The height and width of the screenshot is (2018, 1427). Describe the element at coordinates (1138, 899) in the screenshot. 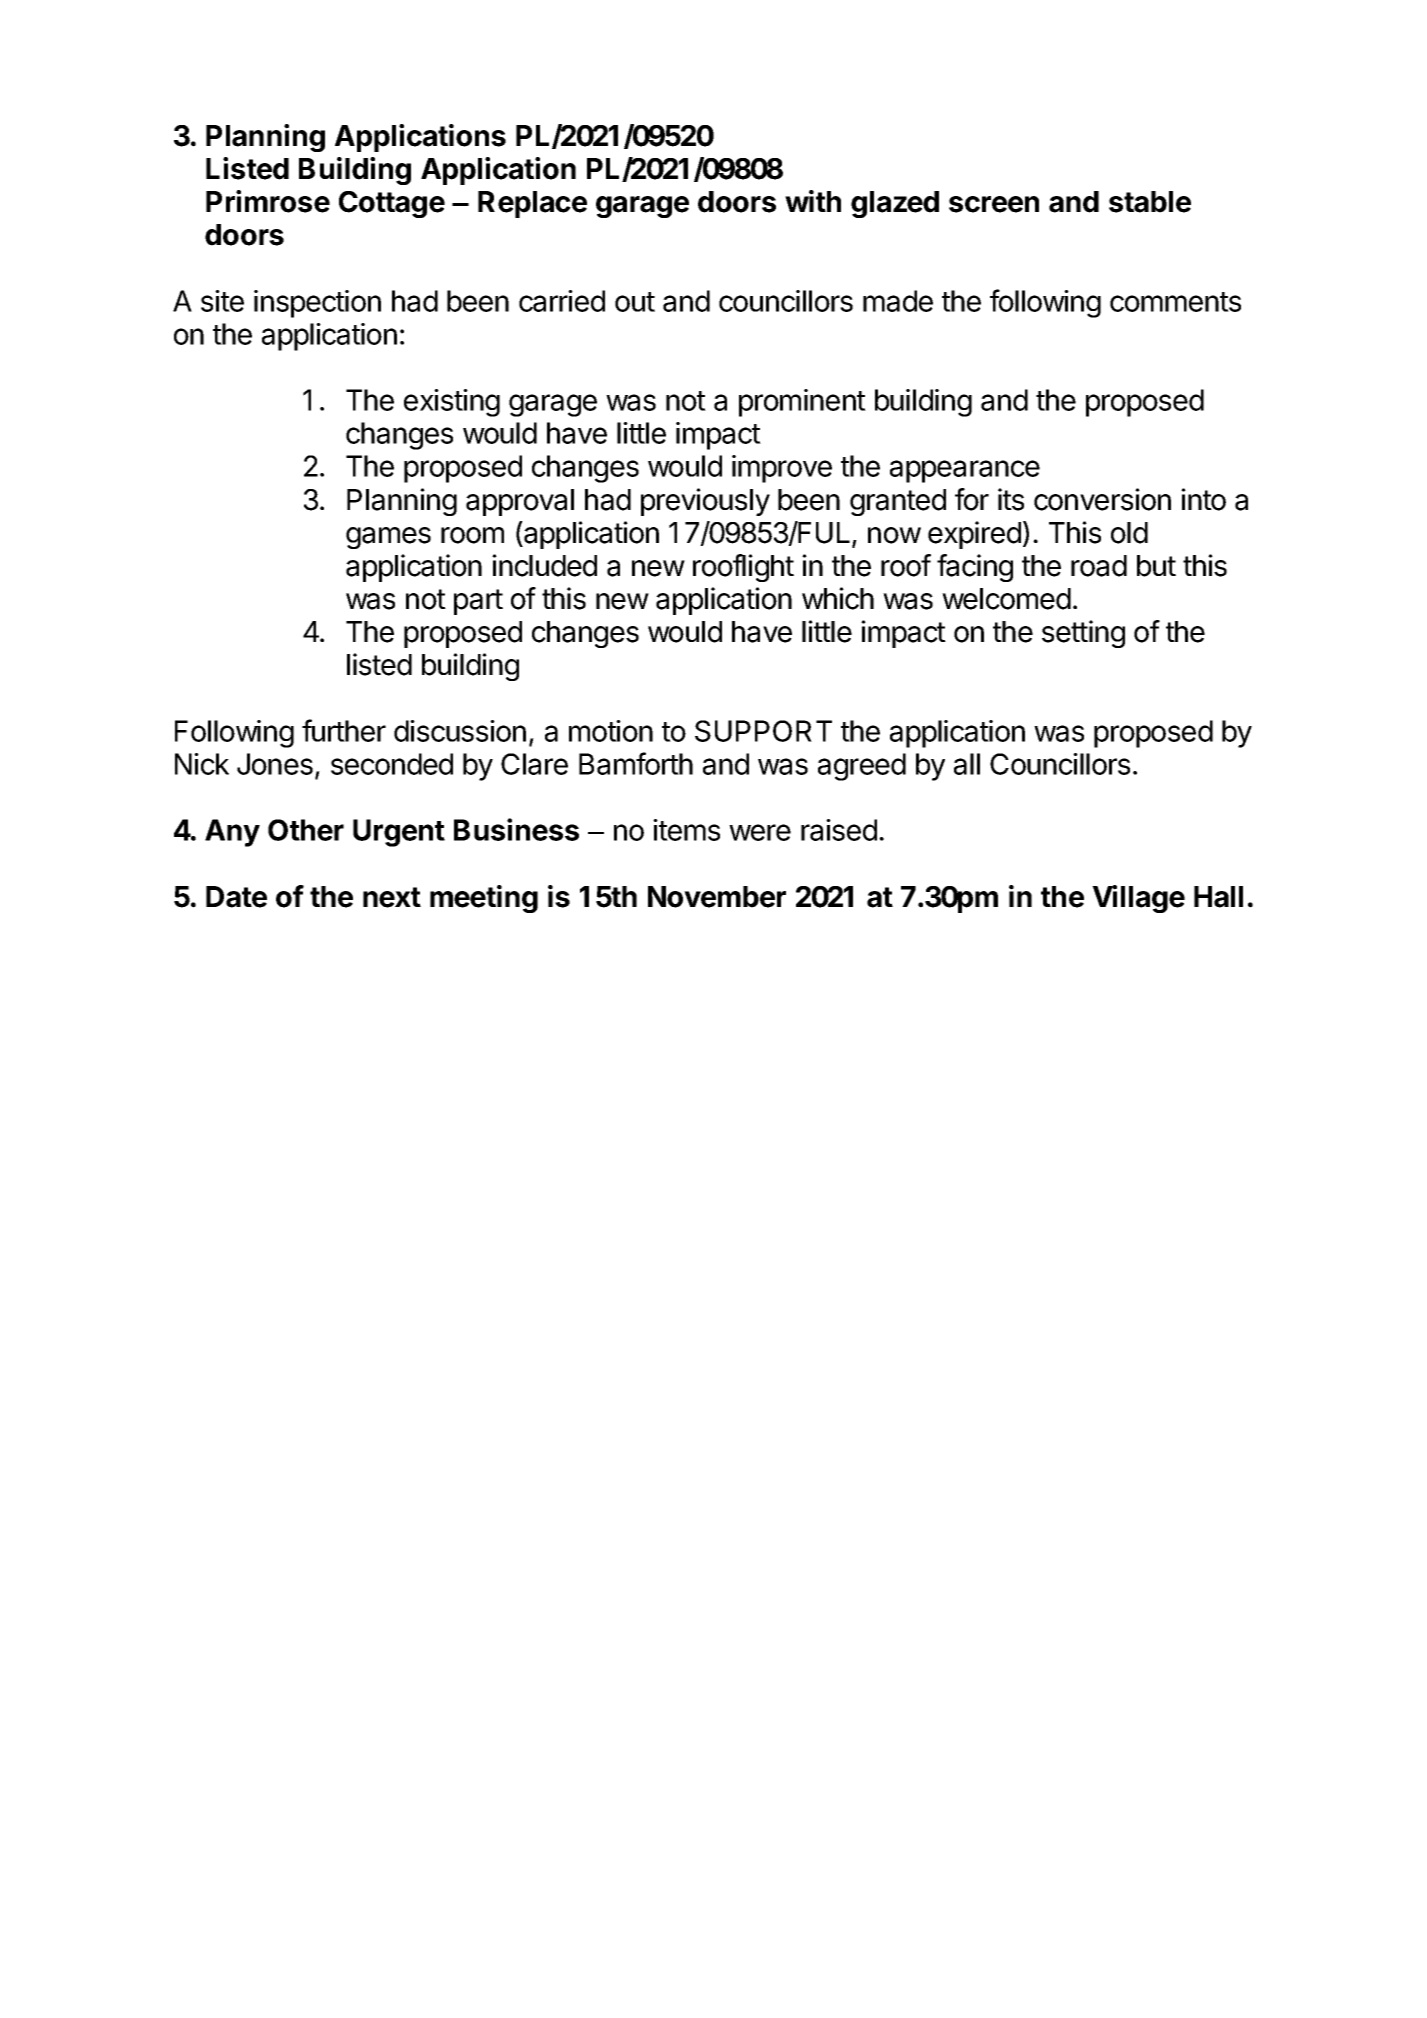

I see `Village` at that location.
